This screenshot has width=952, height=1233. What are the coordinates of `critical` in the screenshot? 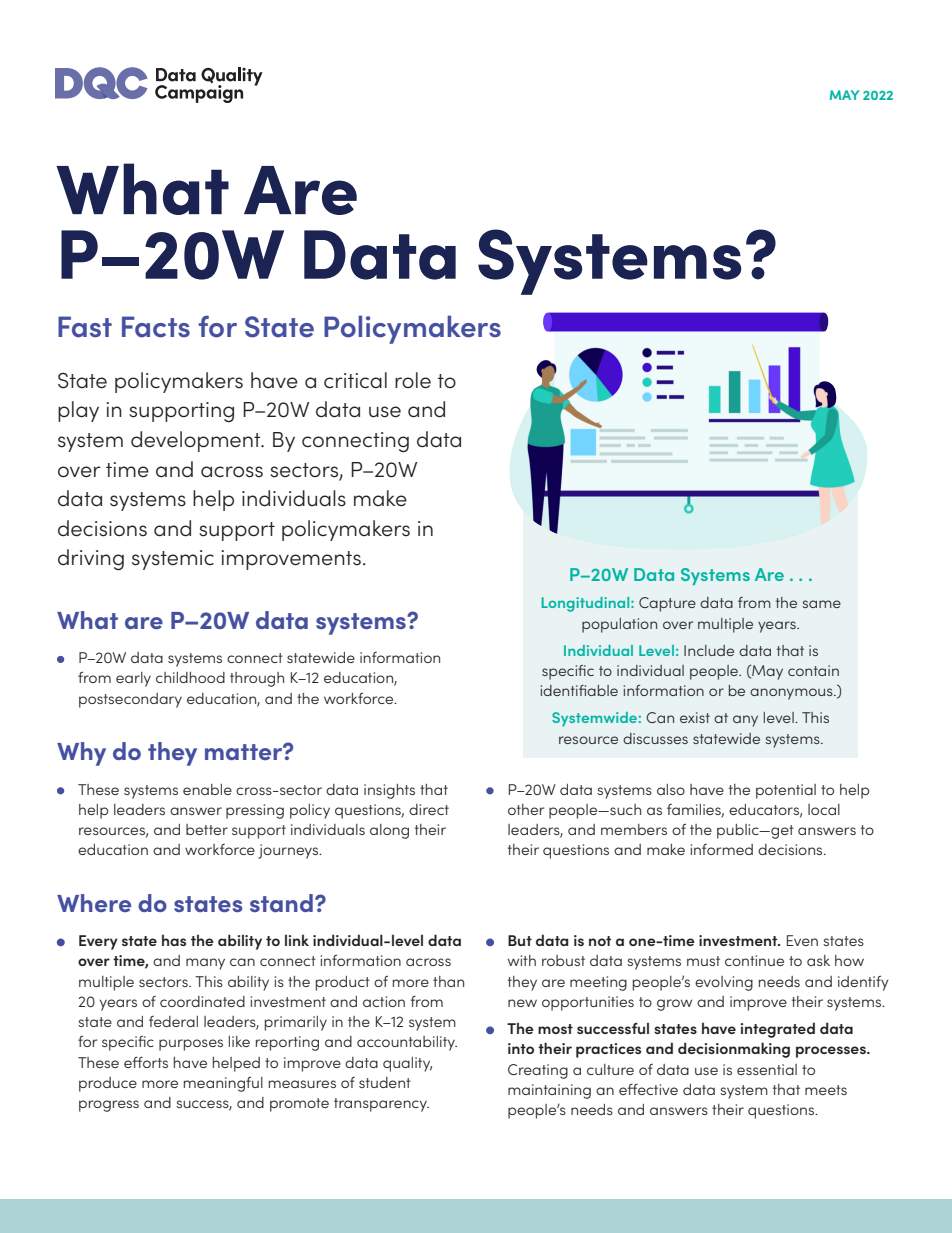 It's located at (355, 380).
